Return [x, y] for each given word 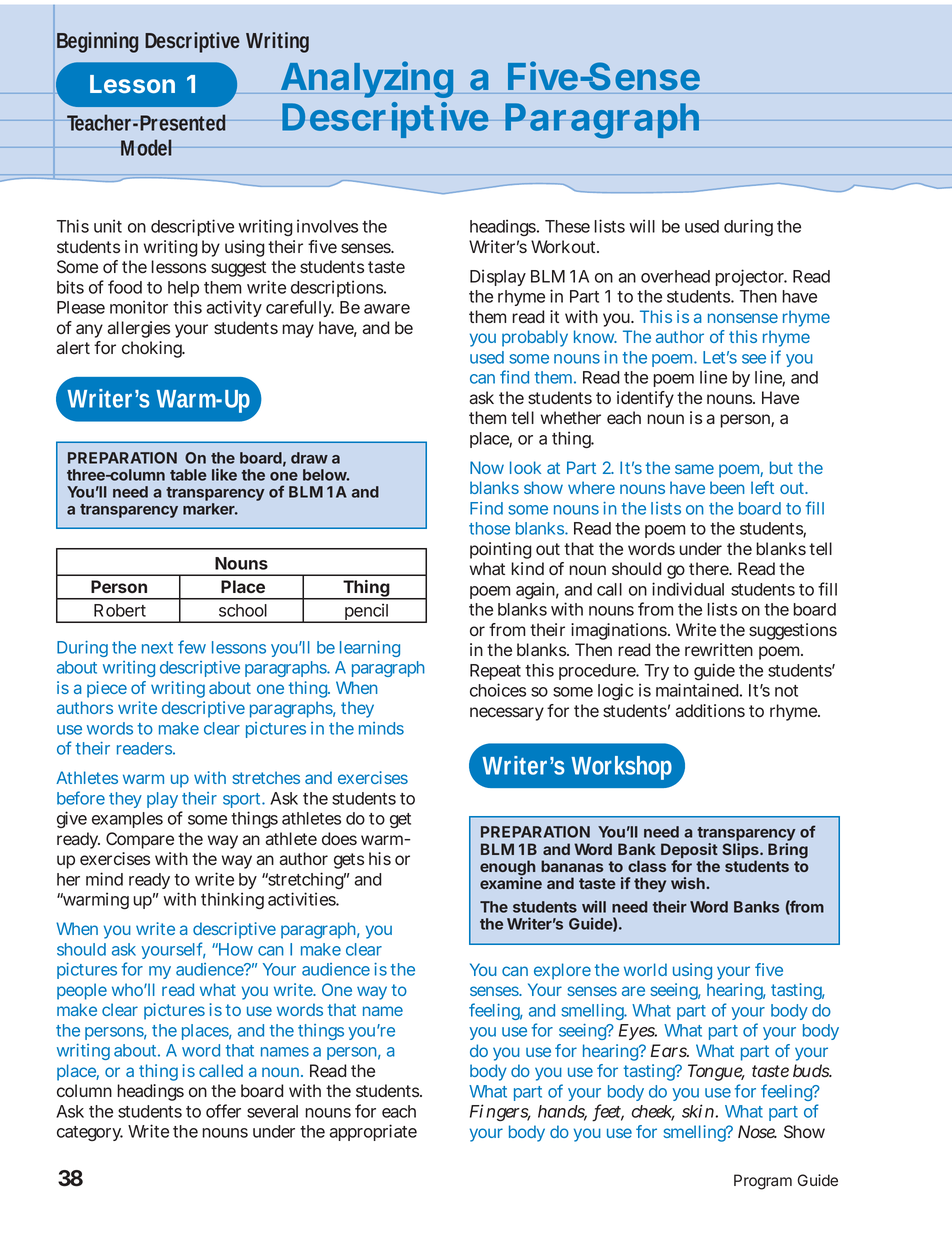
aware [387, 309]
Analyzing [367, 79]
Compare [140, 840]
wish [689, 883]
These [567, 226]
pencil [366, 613]
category [90, 1133]
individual [688, 589]
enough [507, 869]
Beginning [97, 42]
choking [153, 349]
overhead [675, 276]
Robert [120, 610]
